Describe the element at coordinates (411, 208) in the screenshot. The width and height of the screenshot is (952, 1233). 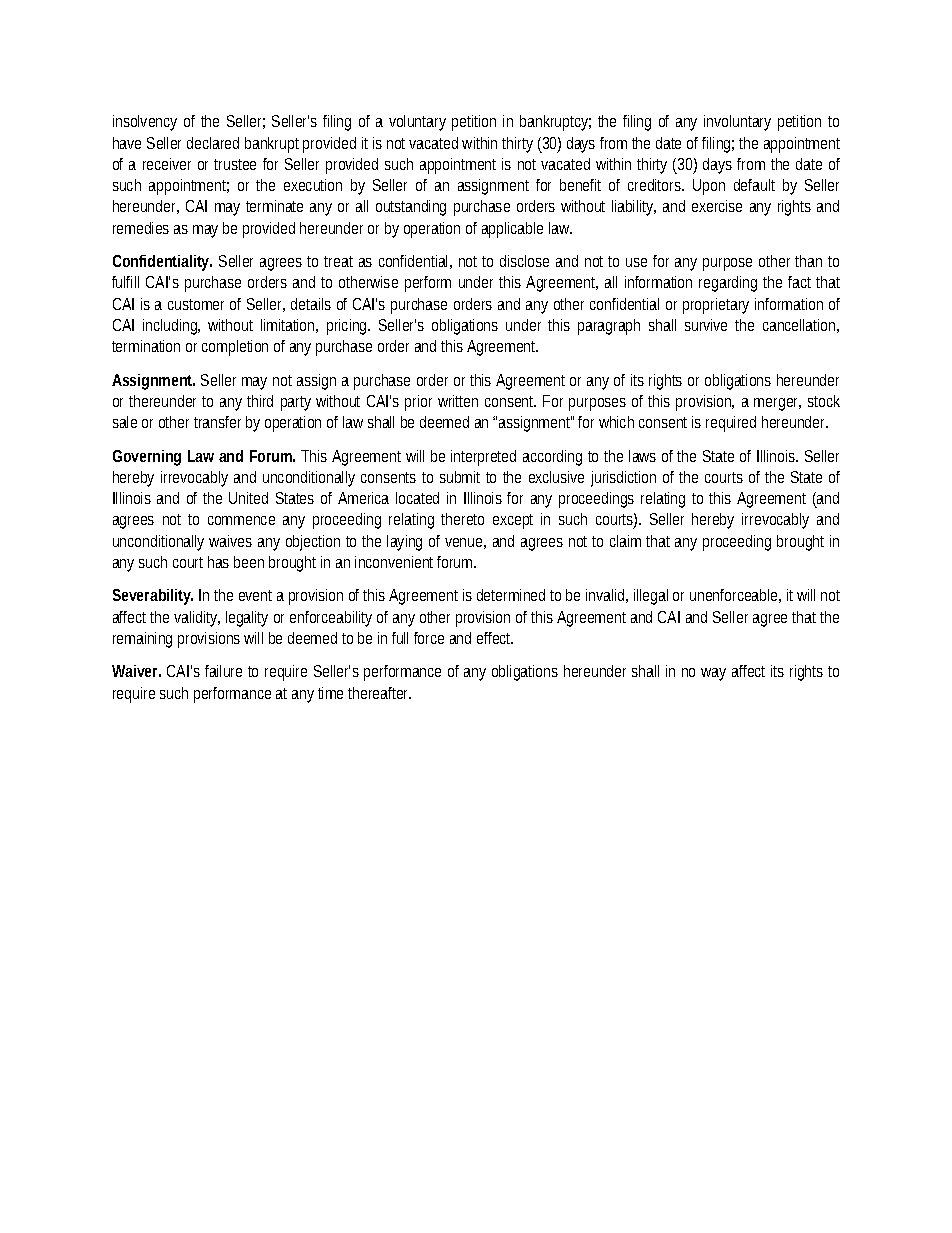
I see `outstanding` at that location.
